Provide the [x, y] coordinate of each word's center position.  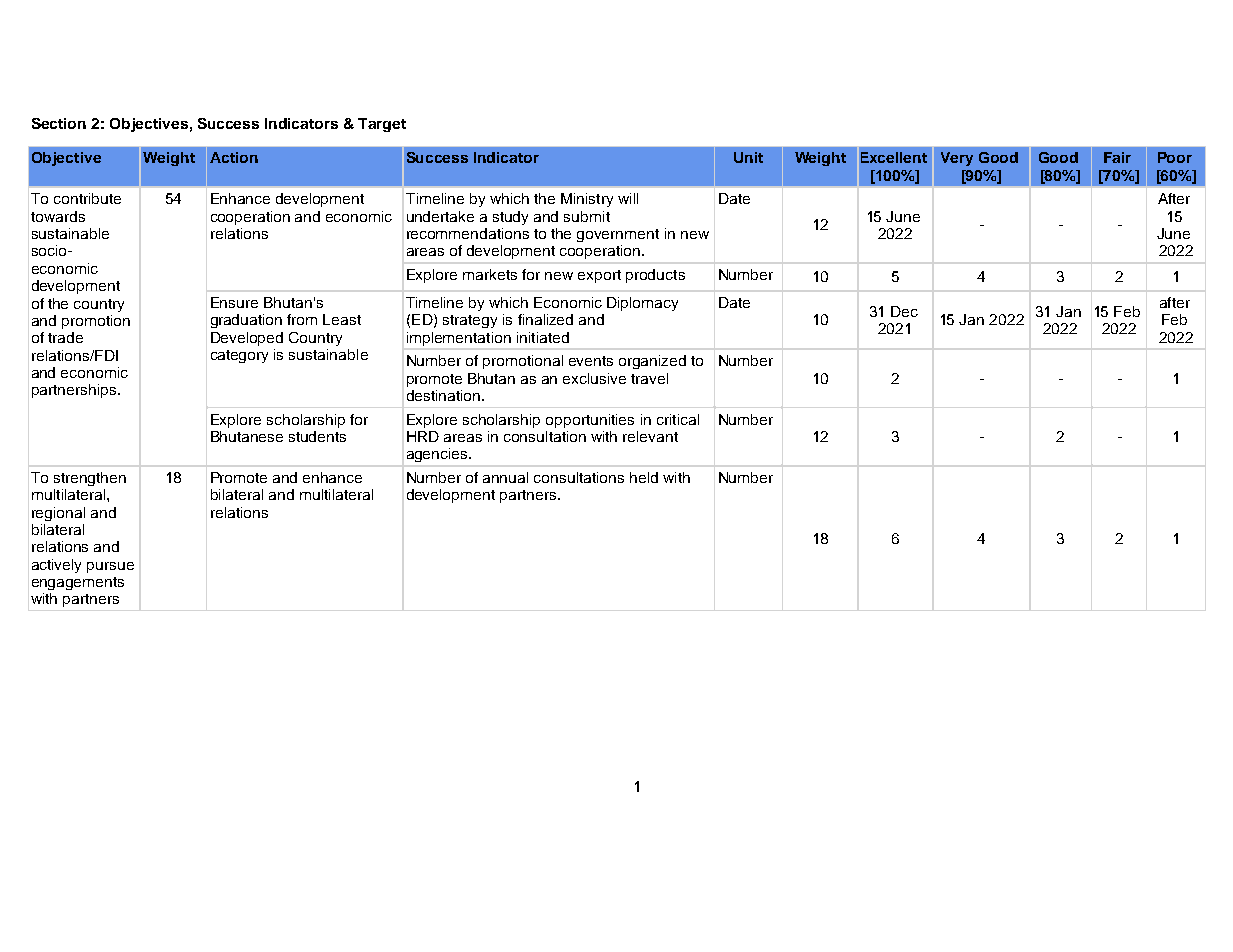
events [591, 361]
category [239, 356]
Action [234, 157]
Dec [904, 311]
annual [505, 477]
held [644, 477]
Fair [1117, 157]
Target [382, 125]
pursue [110, 567]
